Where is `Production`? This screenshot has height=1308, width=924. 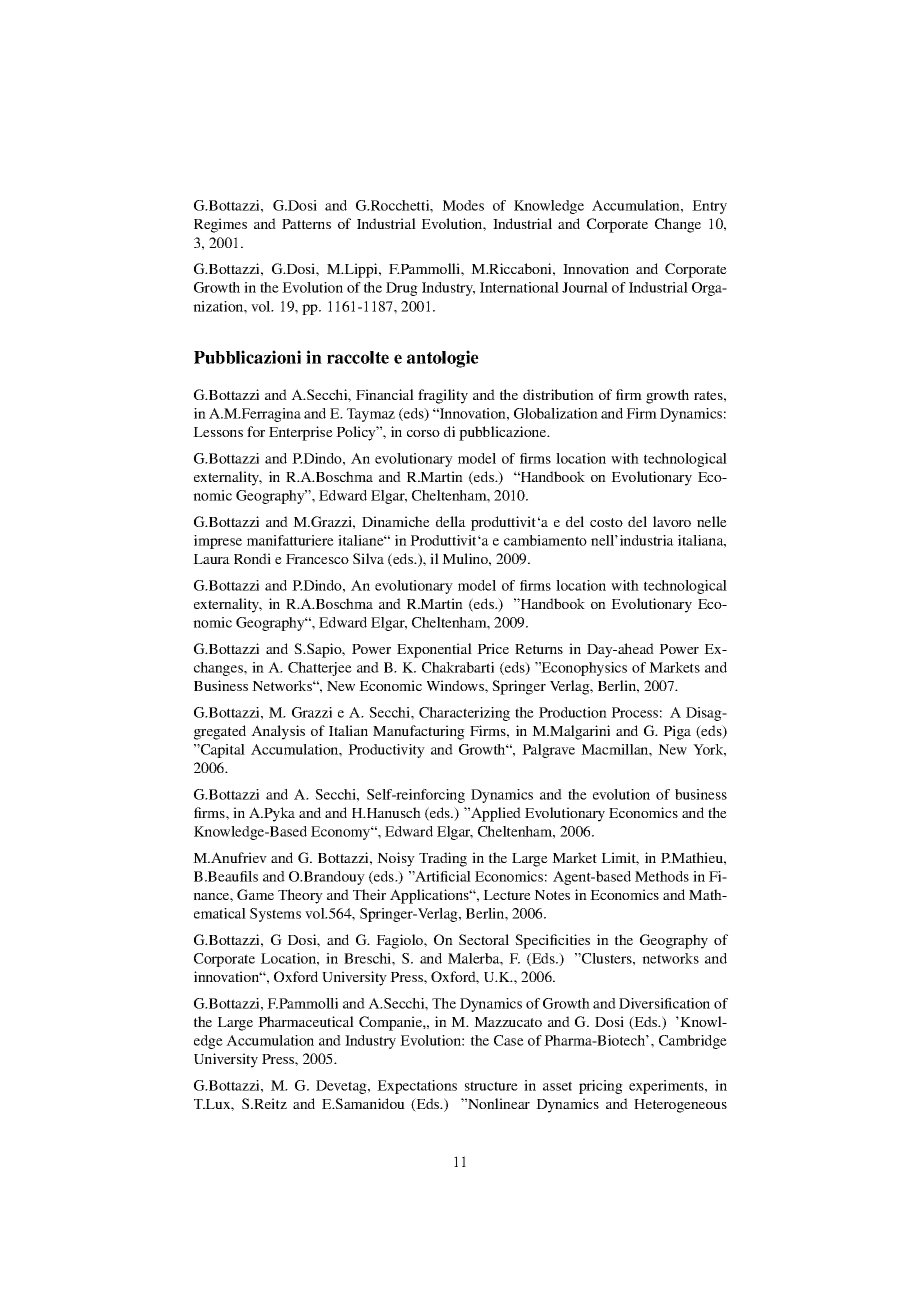
Production is located at coordinates (573, 712).
